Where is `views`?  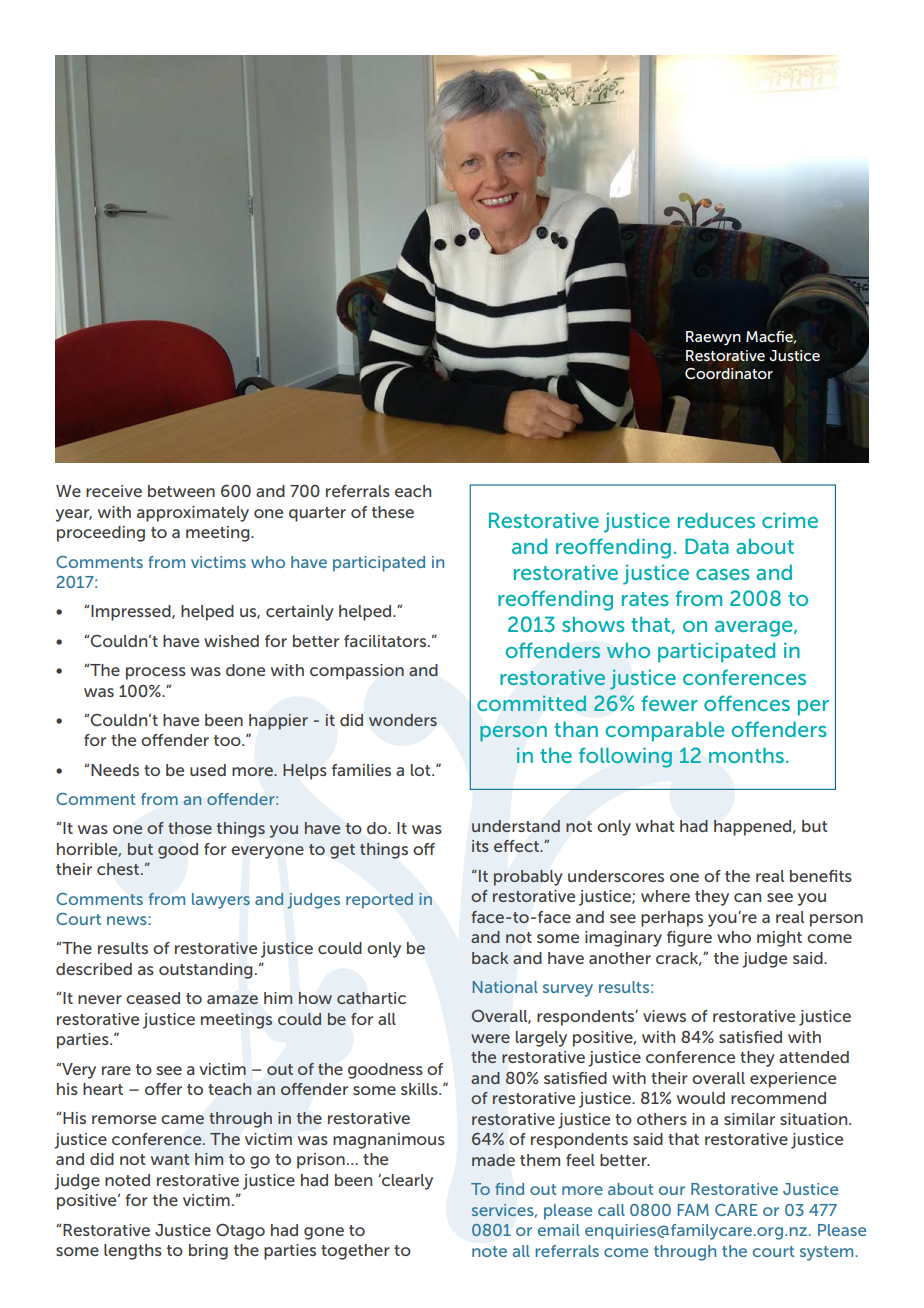
views is located at coordinates (664, 1016).
